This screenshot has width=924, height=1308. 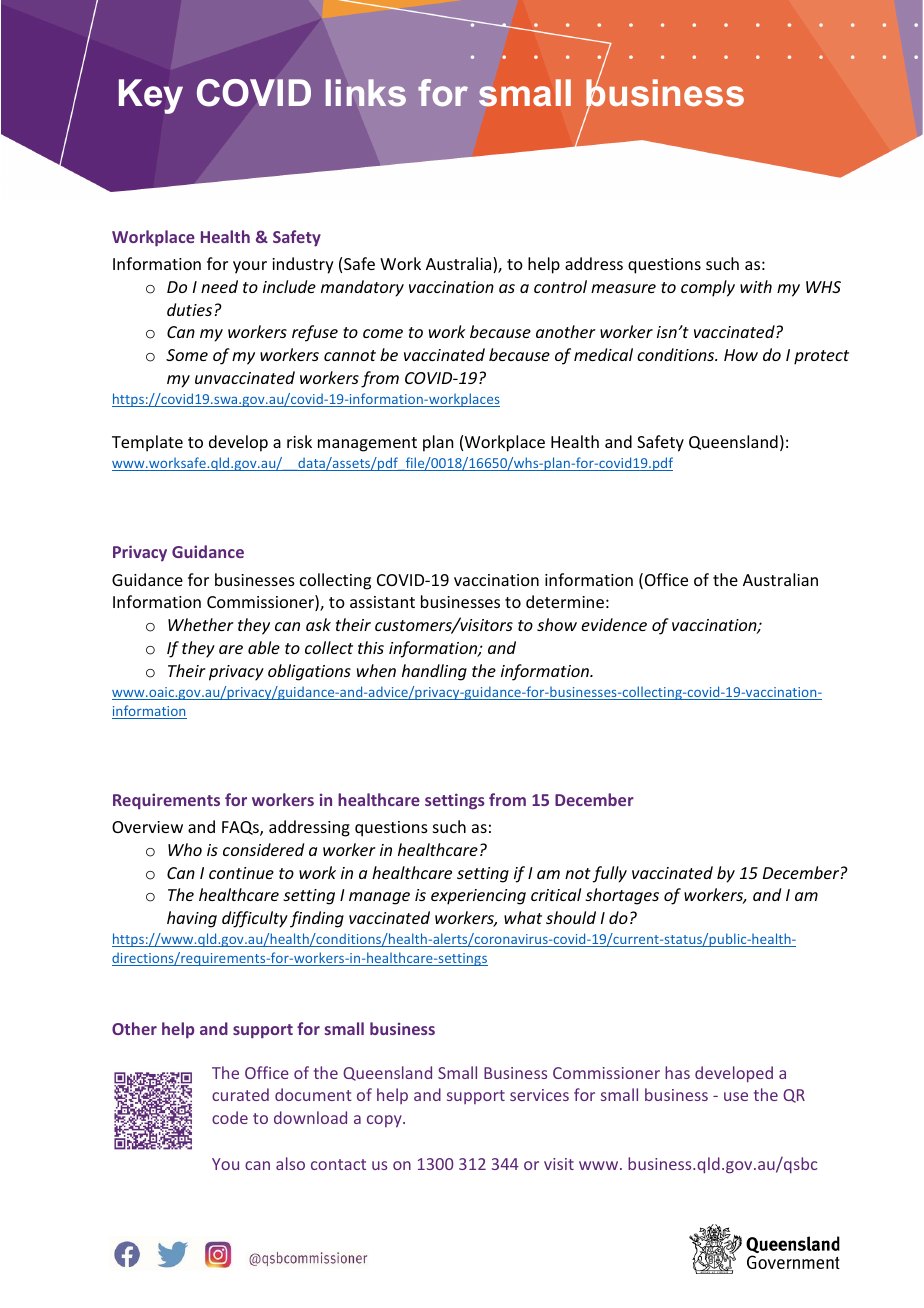 I want to click on risk, so click(x=299, y=441).
